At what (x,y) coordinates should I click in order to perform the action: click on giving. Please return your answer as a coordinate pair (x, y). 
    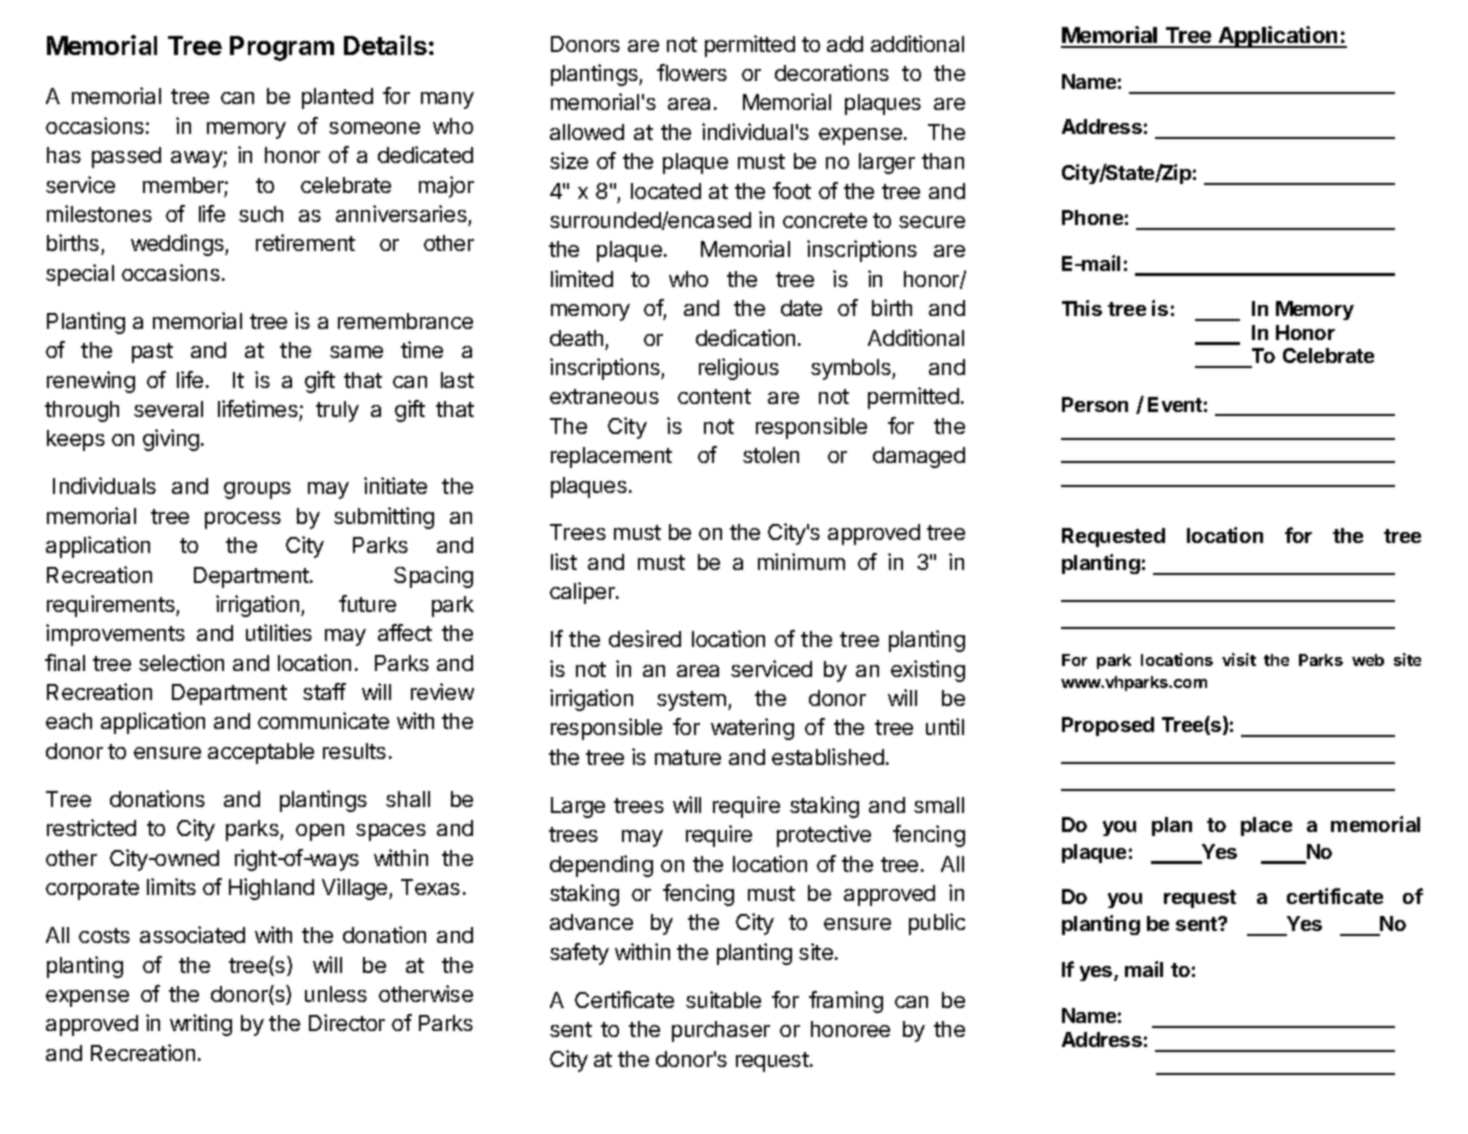
    Looking at the image, I should click on (171, 440).
